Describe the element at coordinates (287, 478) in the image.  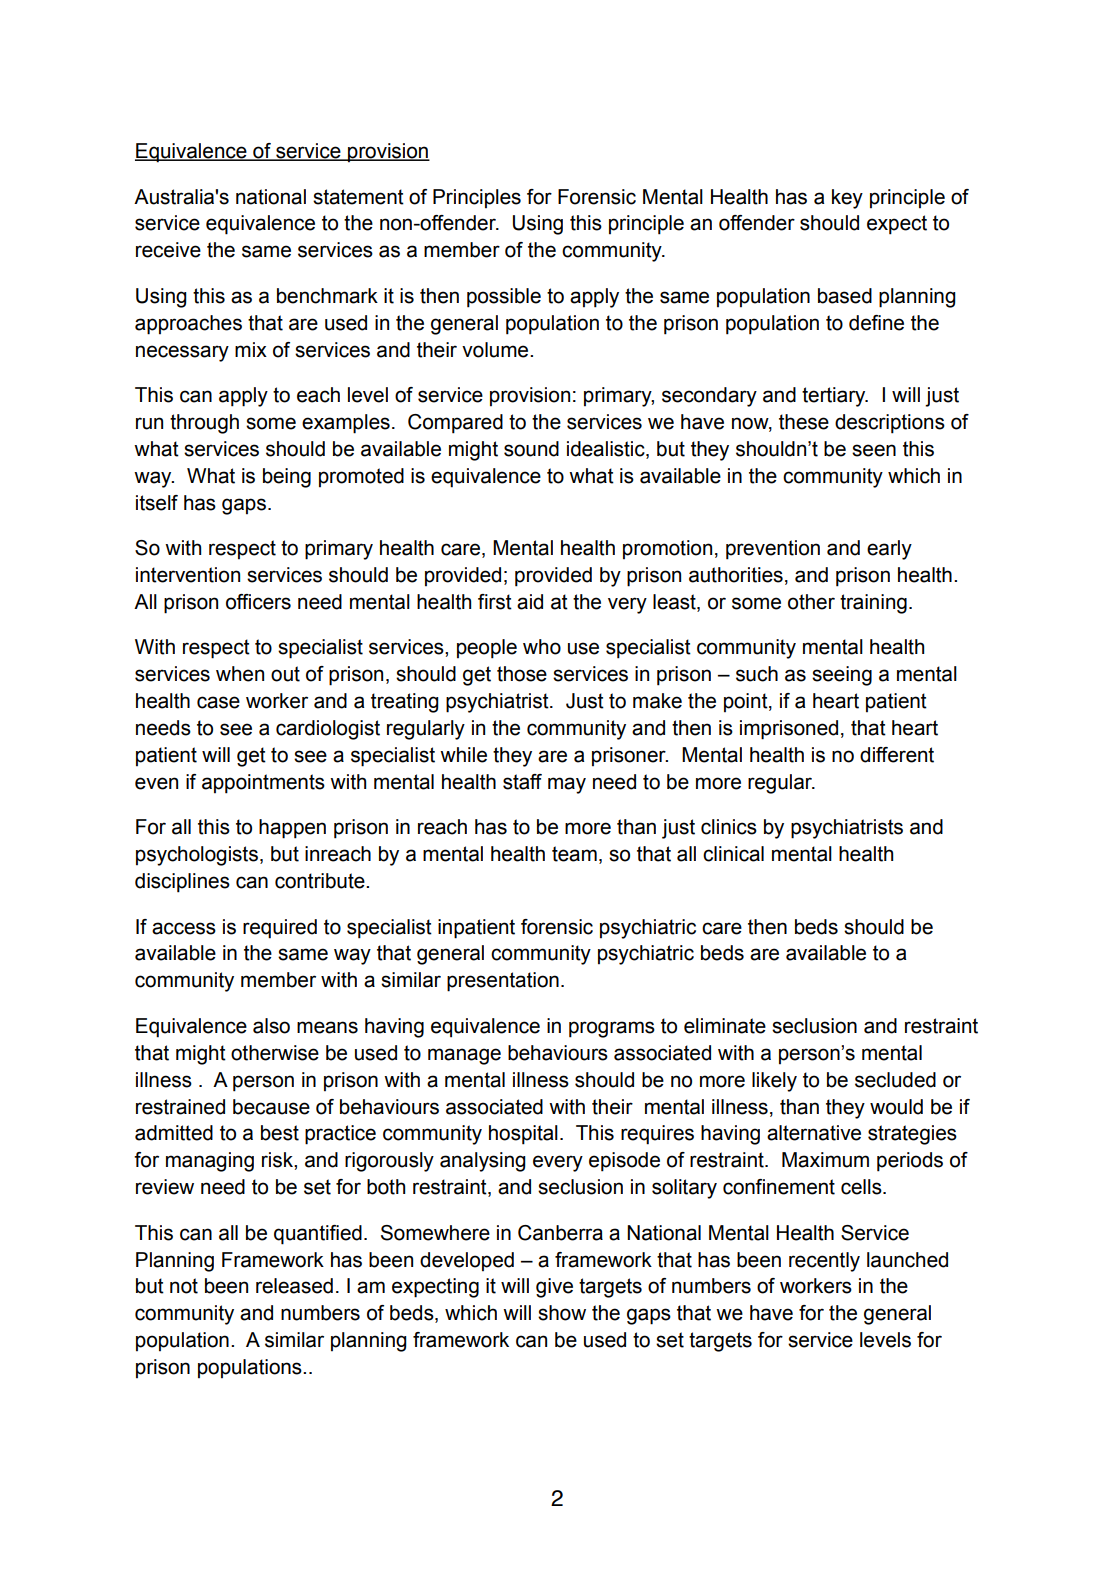
I see `being` at that location.
